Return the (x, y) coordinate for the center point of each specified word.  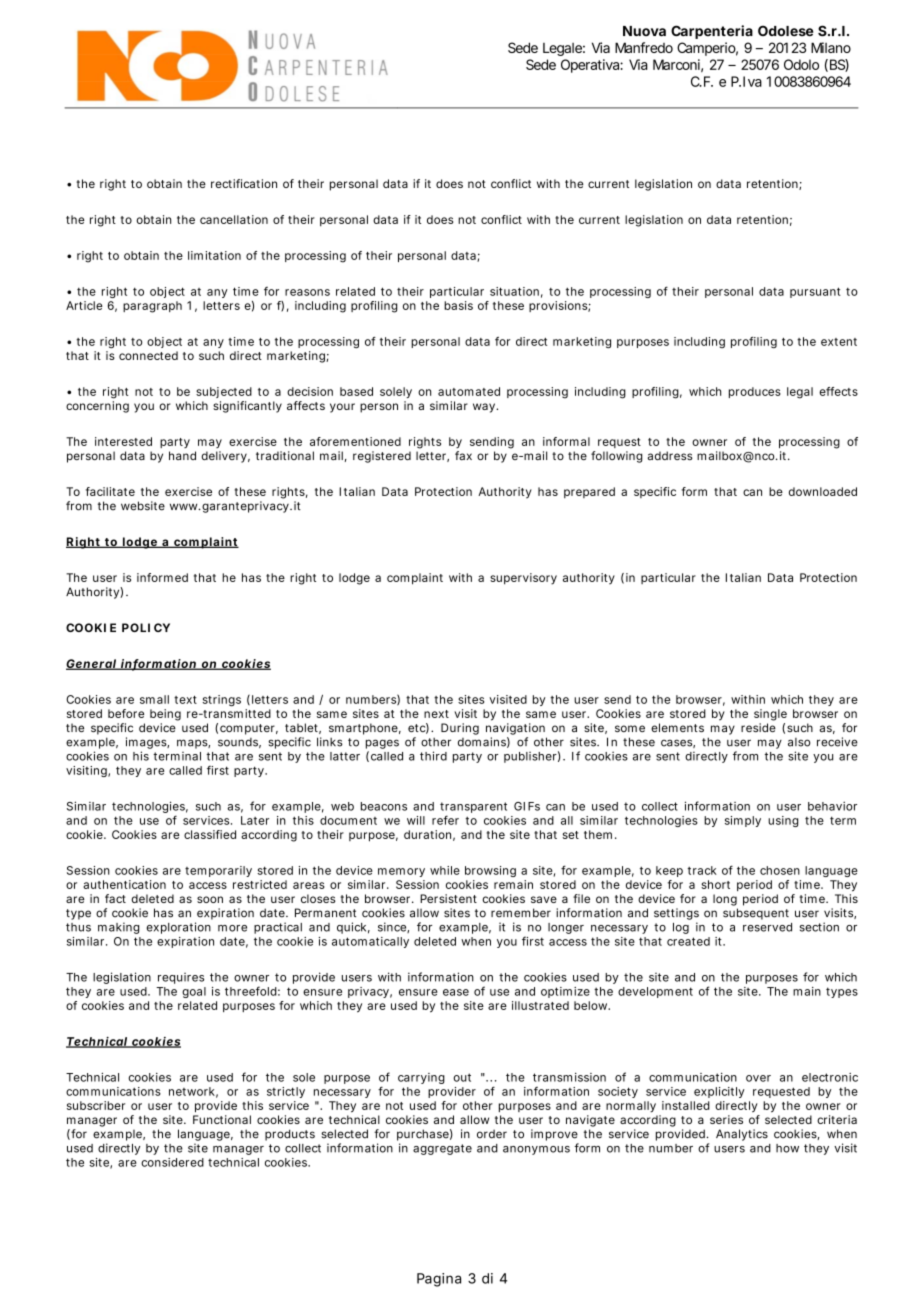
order (492, 1134)
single (770, 715)
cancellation (234, 219)
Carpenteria (712, 32)
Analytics (742, 1135)
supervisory (523, 579)
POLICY (146, 627)
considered (172, 1162)
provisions (560, 306)
